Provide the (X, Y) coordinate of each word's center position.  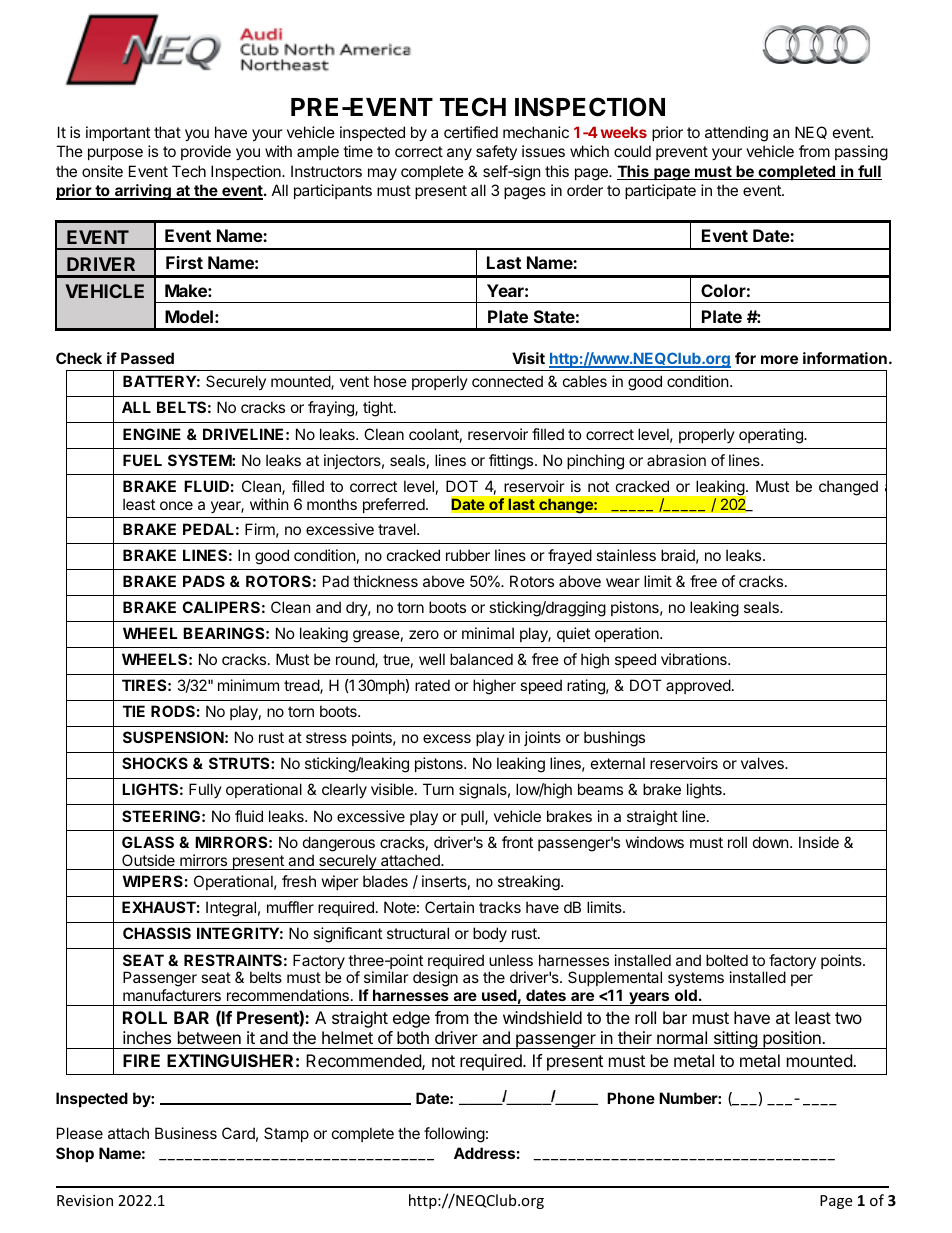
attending (736, 134)
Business (186, 1133)
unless (511, 960)
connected (507, 381)
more (779, 359)
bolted (727, 960)
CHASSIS (157, 933)
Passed (147, 358)
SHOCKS (155, 763)
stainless (626, 555)
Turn (438, 789)
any (459, 154)
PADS (204, 581)
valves (763, 763)
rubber (468, 555)
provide (206, 152)
